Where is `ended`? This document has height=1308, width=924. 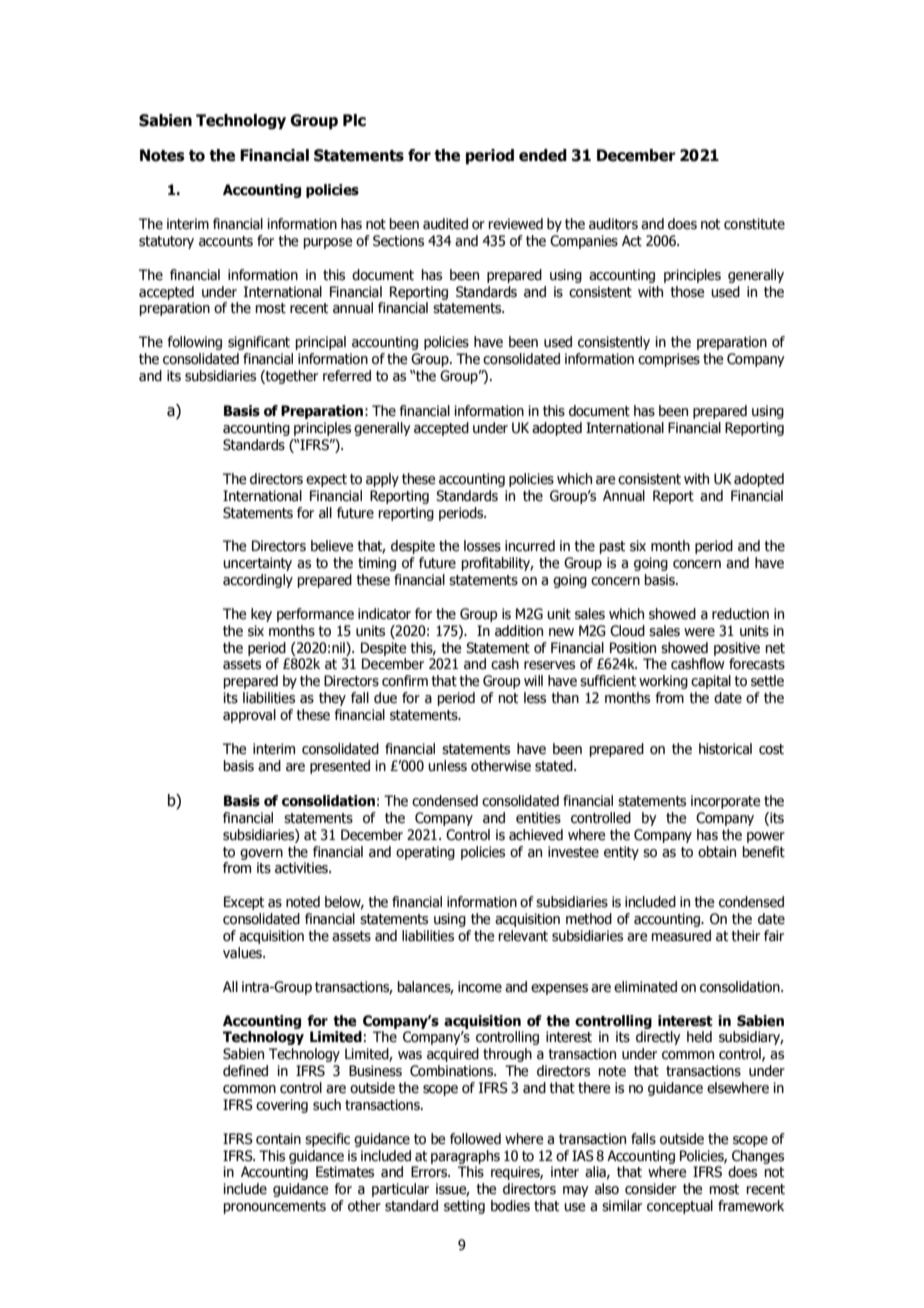 ended is located at coordinates (543, 155).
